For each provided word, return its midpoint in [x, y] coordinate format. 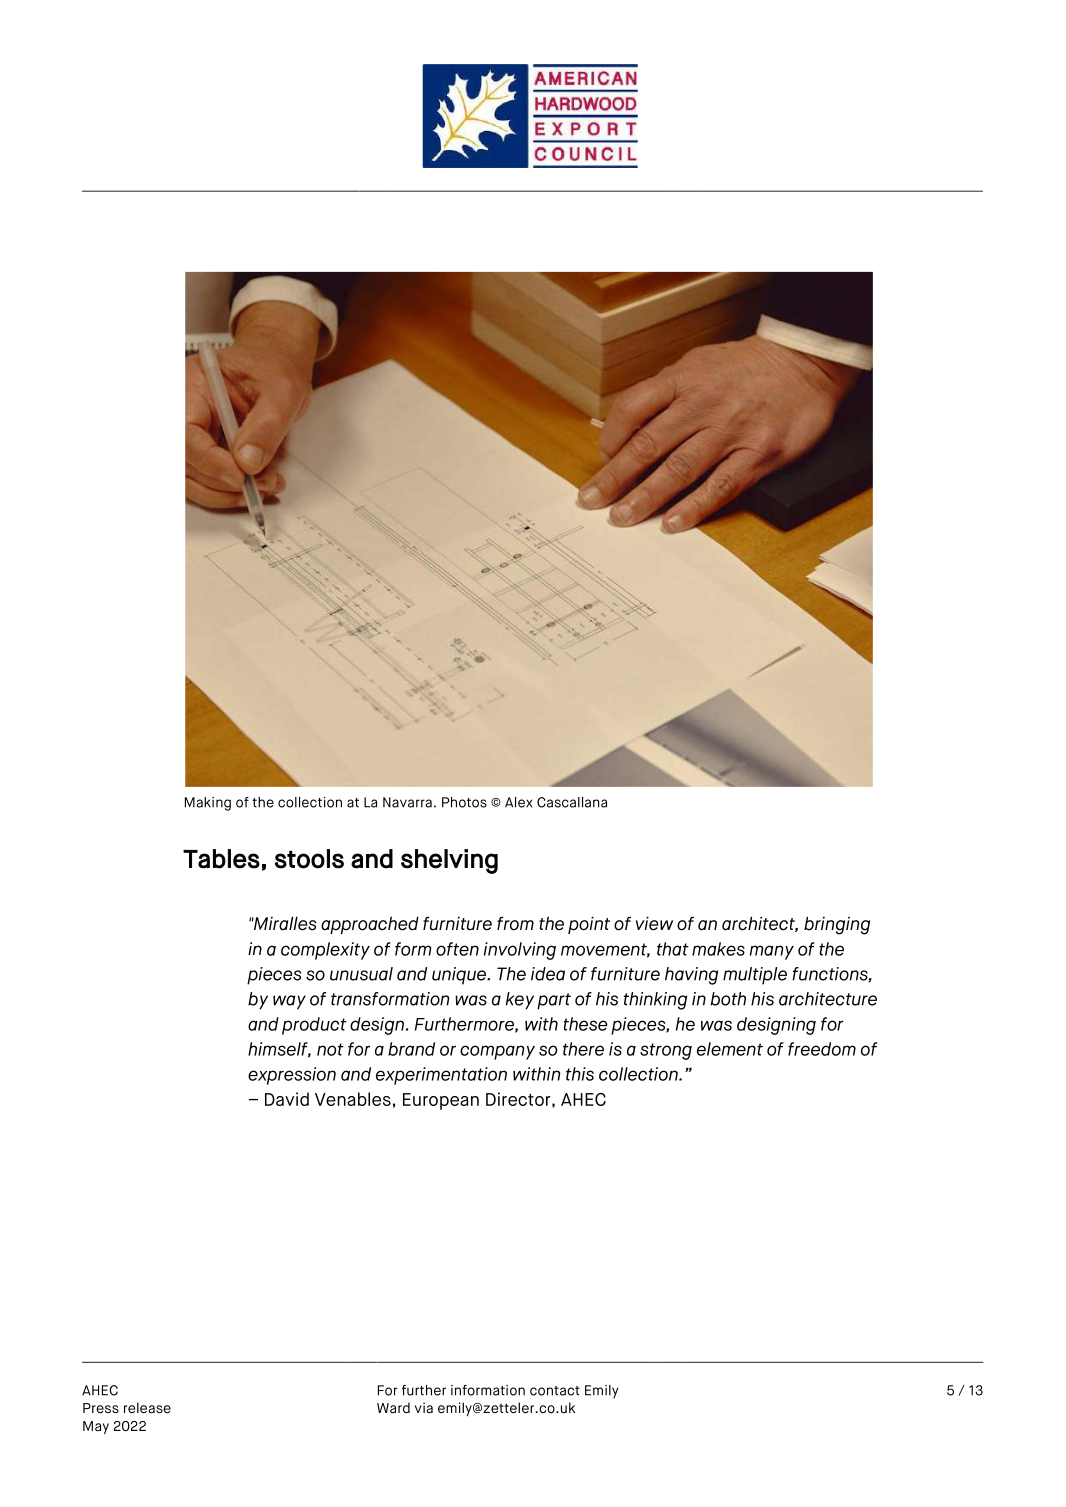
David [287, 1099]
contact [555, 1391]
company [497, 1052]
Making [208, 804]
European [441, 1101]
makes [718, 949]
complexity [325, 951]
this [580, 1074]
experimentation [441, 1076]
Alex [518, 802]
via [424, 1407]
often [457, 949]
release [147, 1408]
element [730, 1049]
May [96, 1427]
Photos [464, 802]
